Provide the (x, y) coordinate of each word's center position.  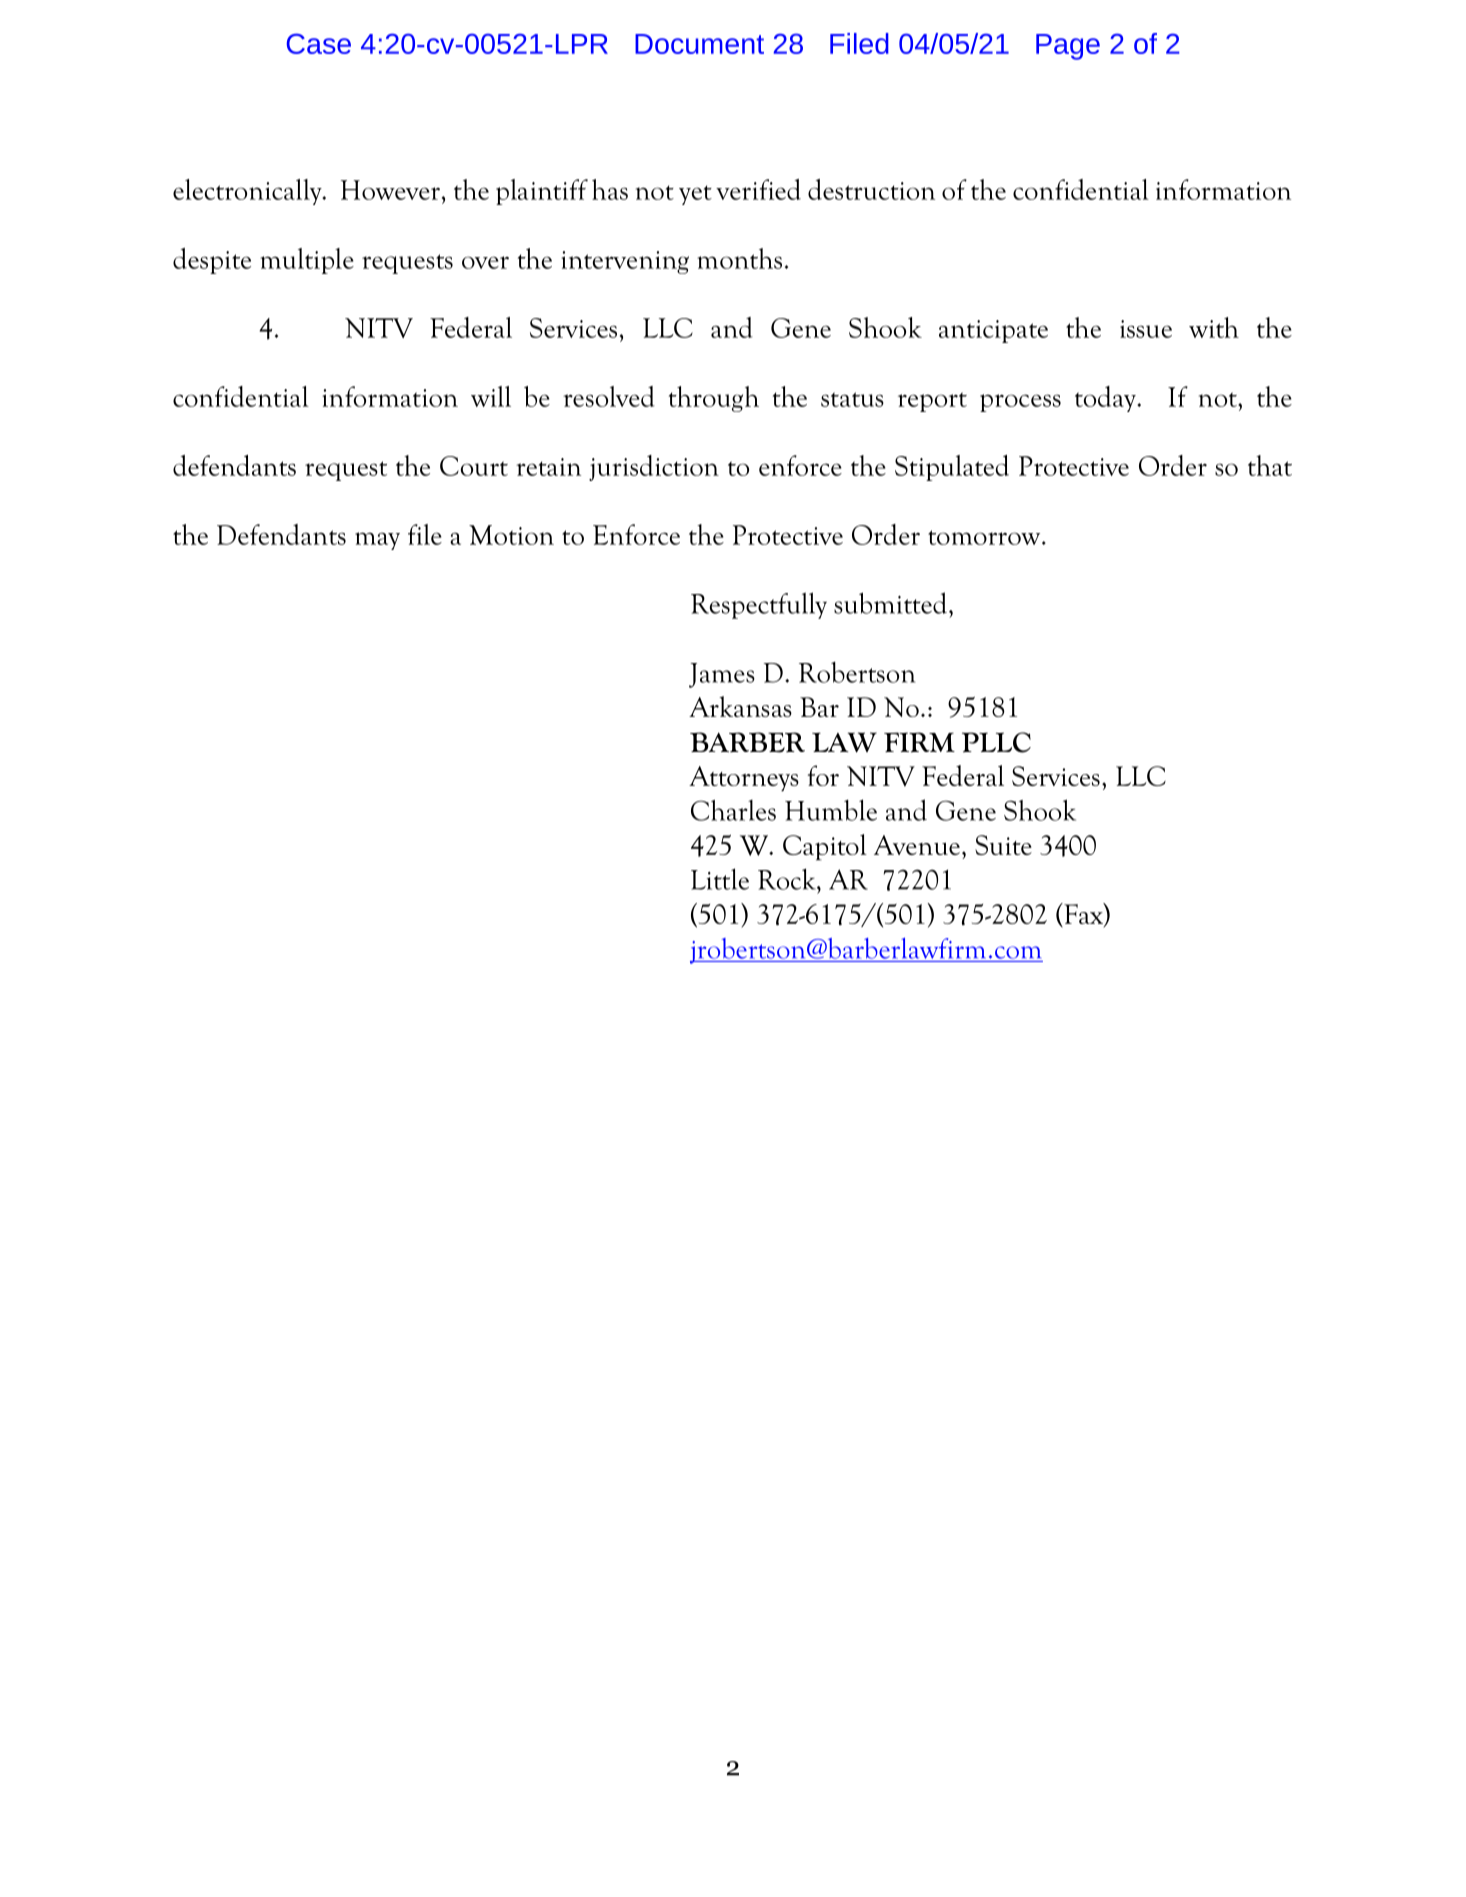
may (377, 541)
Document (699, 44)
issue (1146, 329)
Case (319, 43)
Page (1068, 47)
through (714, 399)
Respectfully (759, 605)
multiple (307, 261)
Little (720, 879)
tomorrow (985, 537)
